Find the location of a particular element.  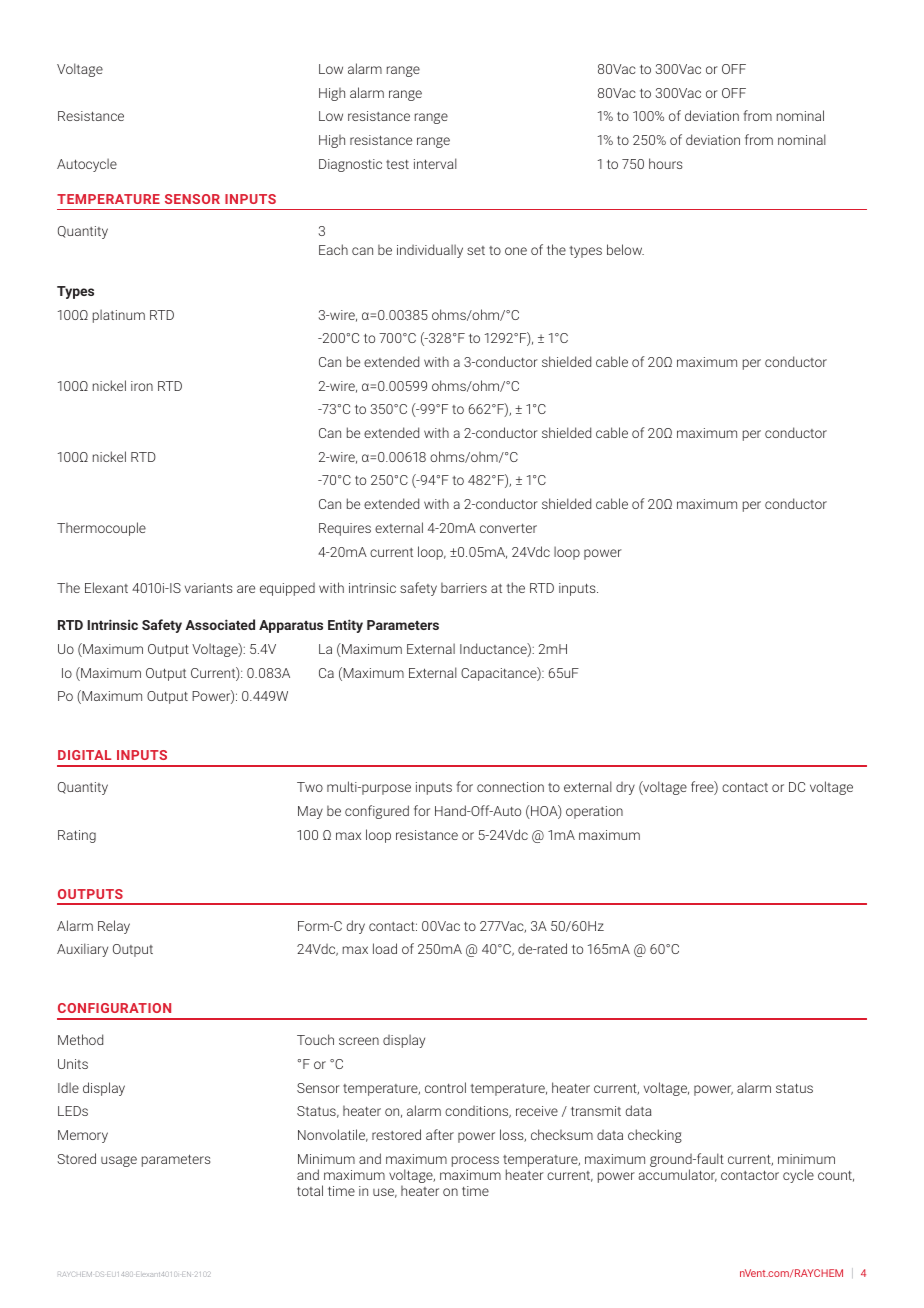

Diagnostic is located at coordinates (350, 165).
